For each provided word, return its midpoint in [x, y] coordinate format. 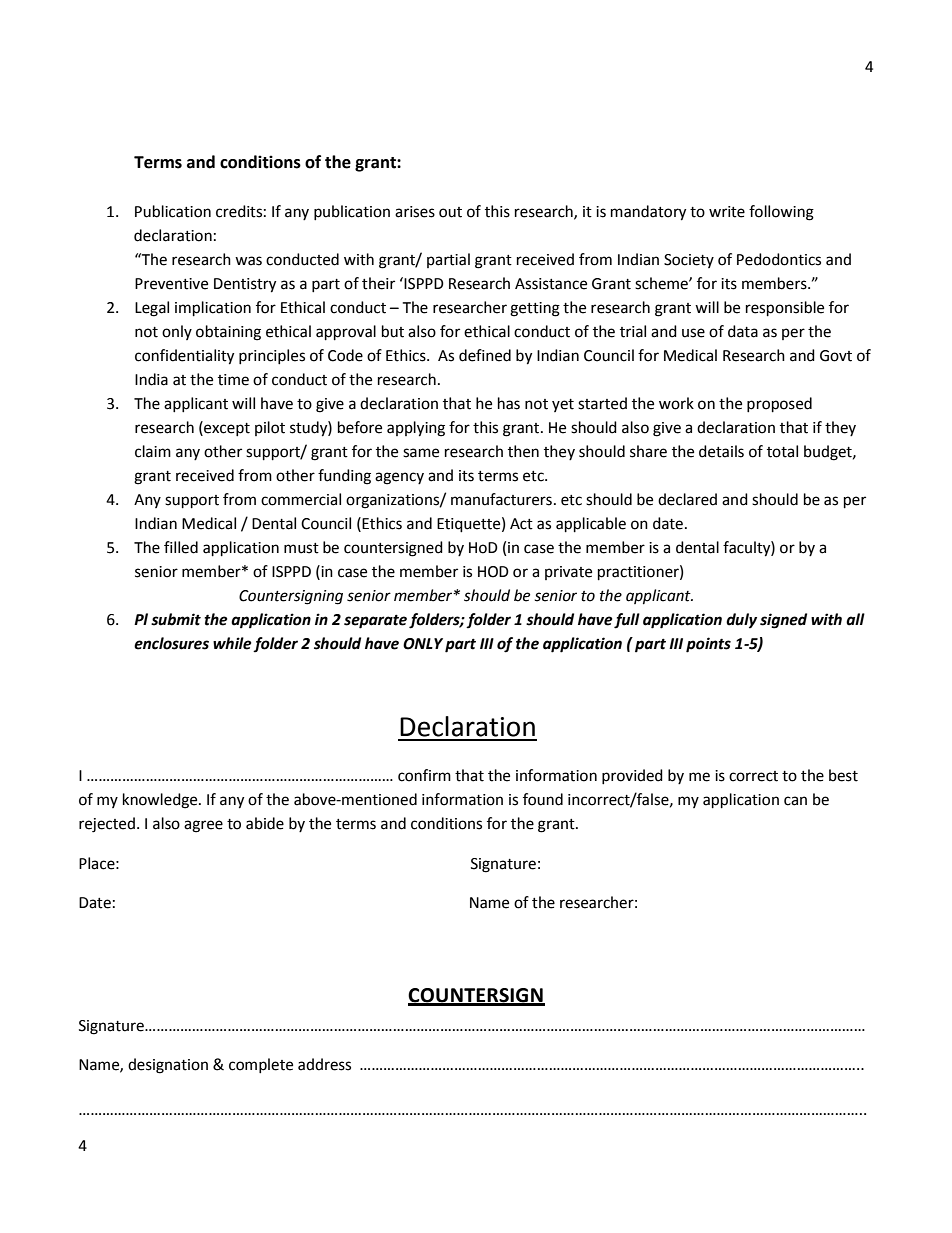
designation [168, 1066]
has [509, 403]
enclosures [171, 643]
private [568, 573]
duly [741, 621]
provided [632, 776]
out [450, 212]
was [248, 261]
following [781, 213]
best [843, 775]
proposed [779, 405]
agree [203, 826]
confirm [424, 775]
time [233, 380]
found [543, 799]
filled [181, 547]
